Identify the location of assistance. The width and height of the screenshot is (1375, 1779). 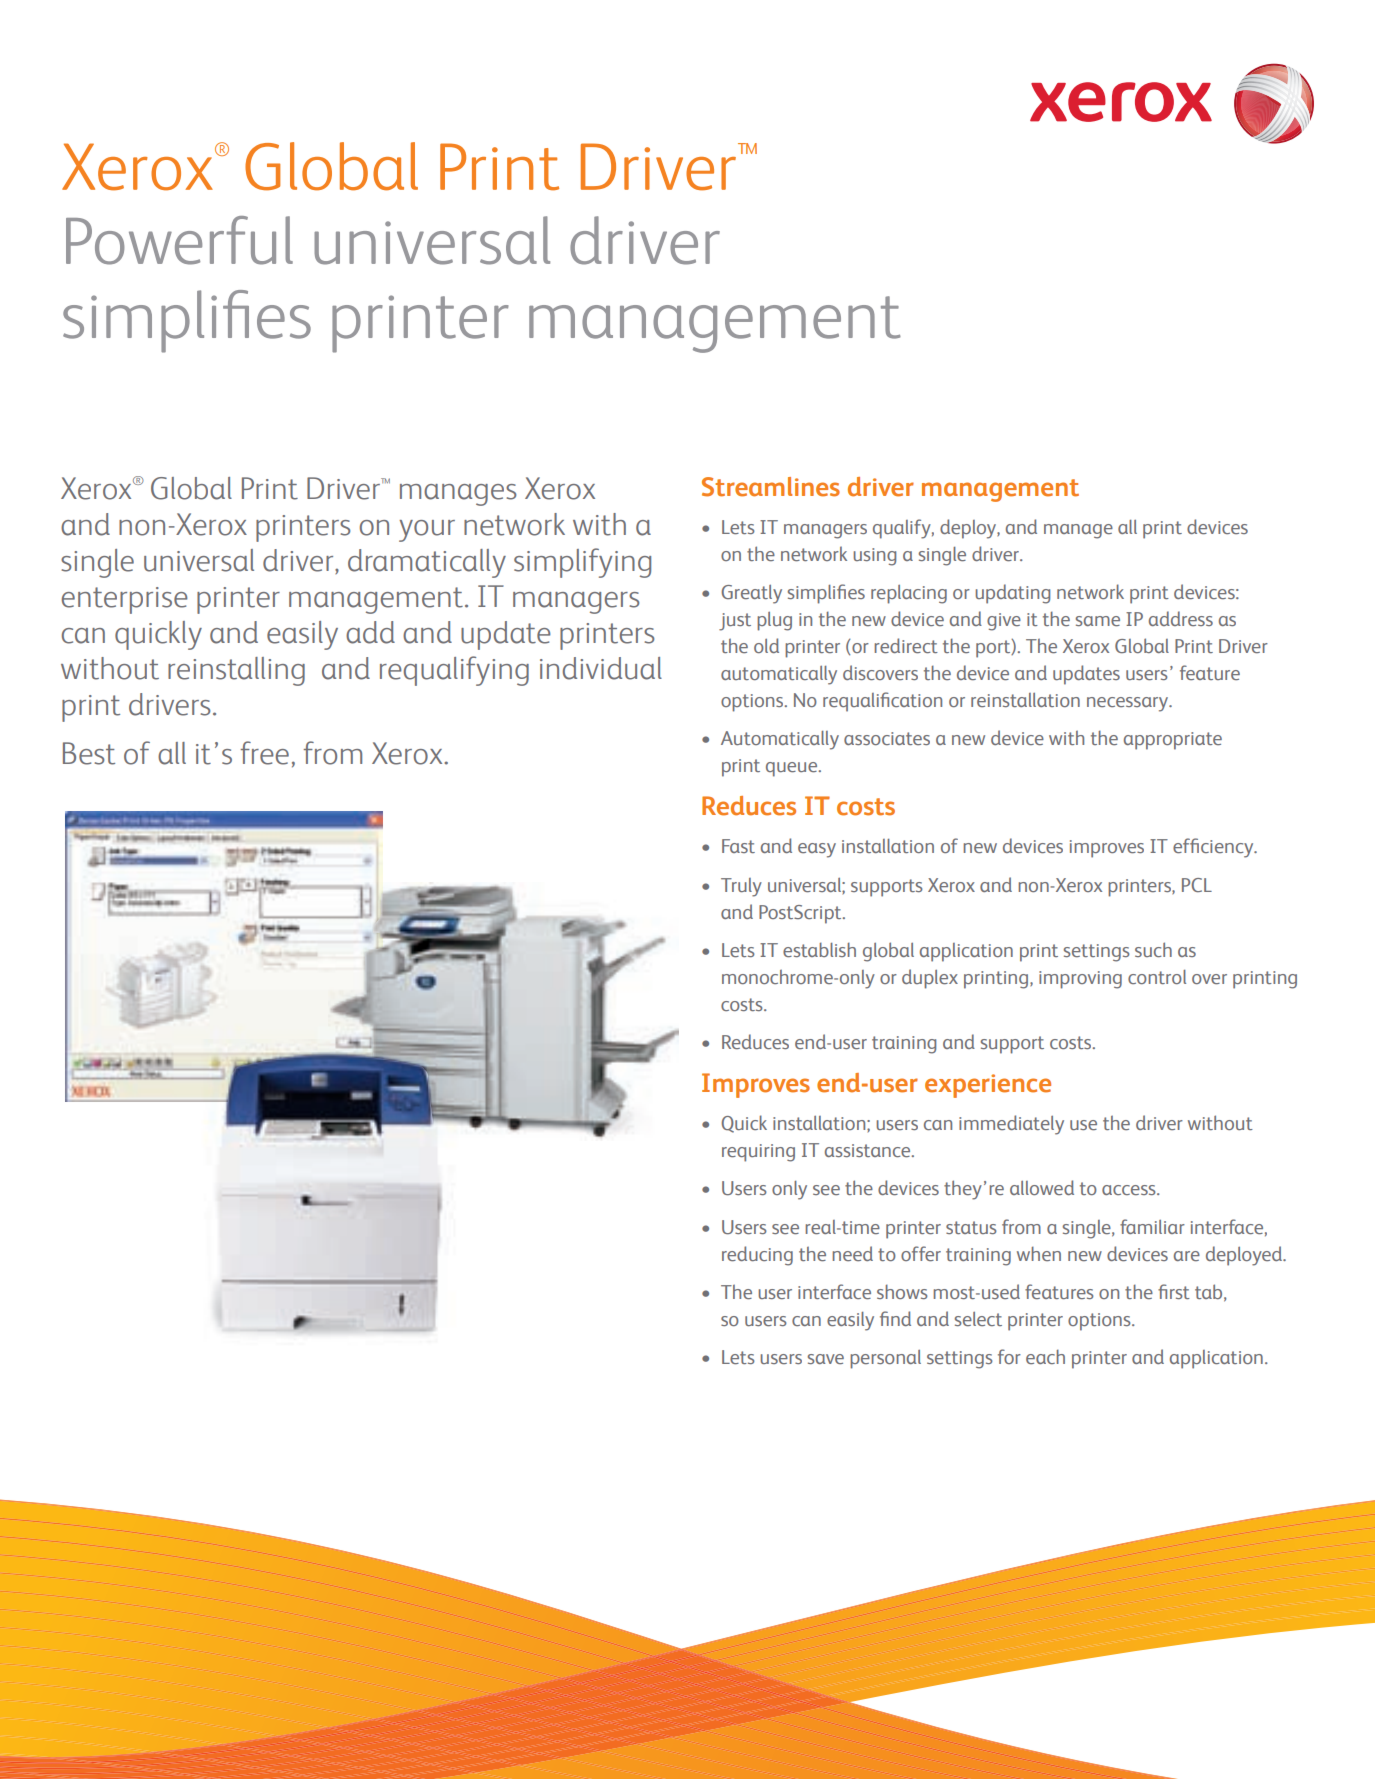
(869, 1150).
